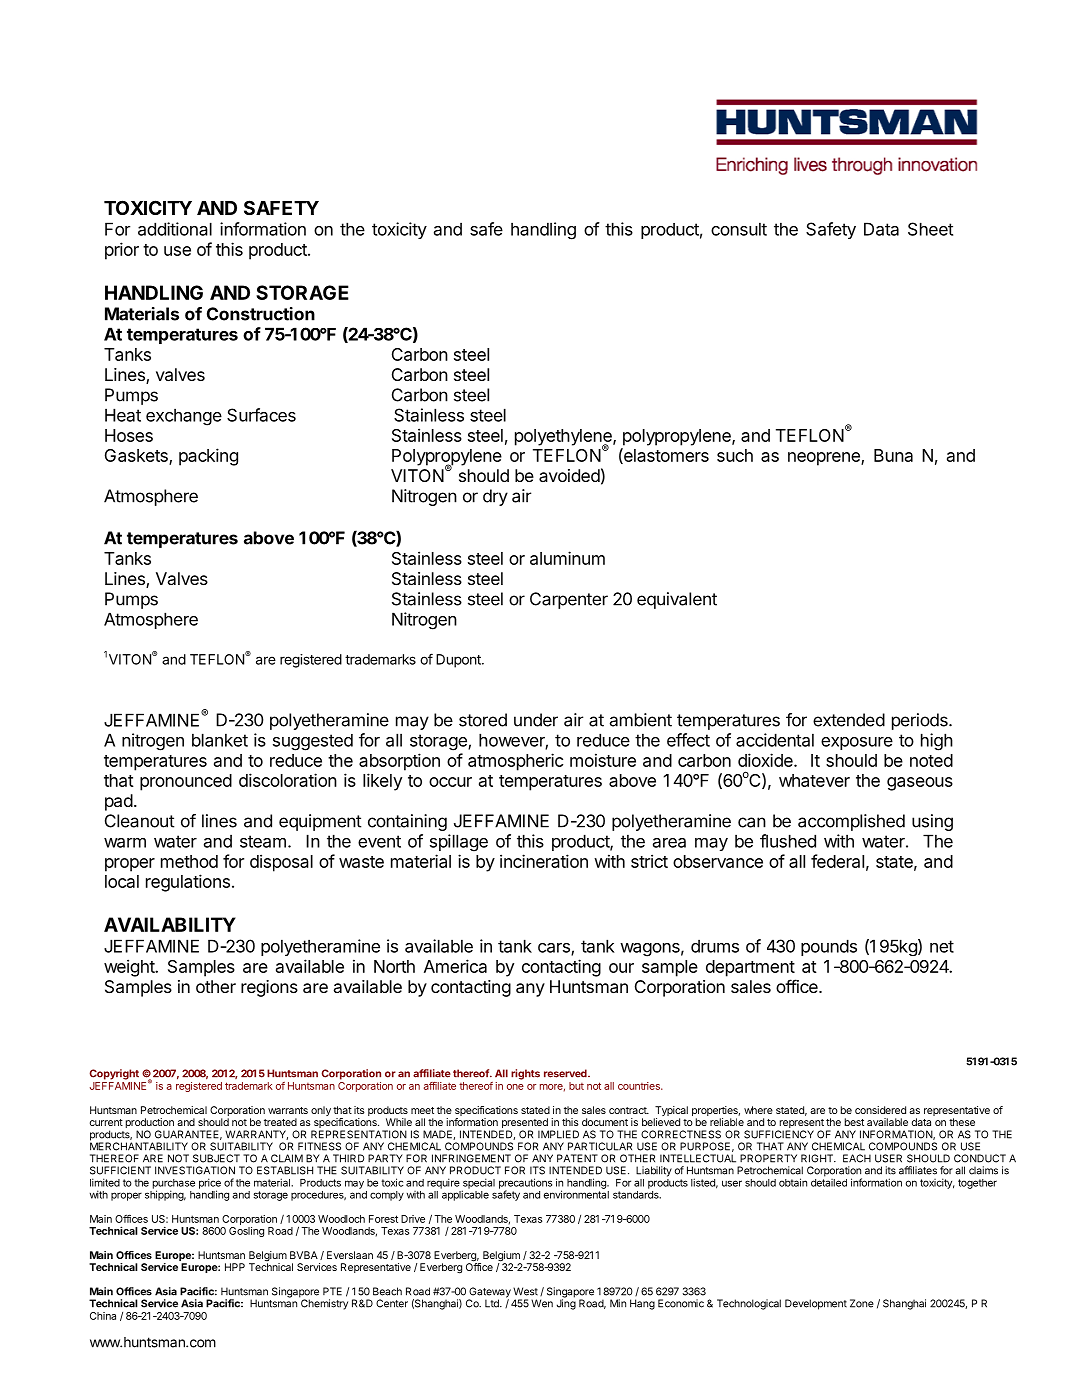  Describe the element at coordinates (235, 1267) in the screenshot. I see `HPP` at that location.
